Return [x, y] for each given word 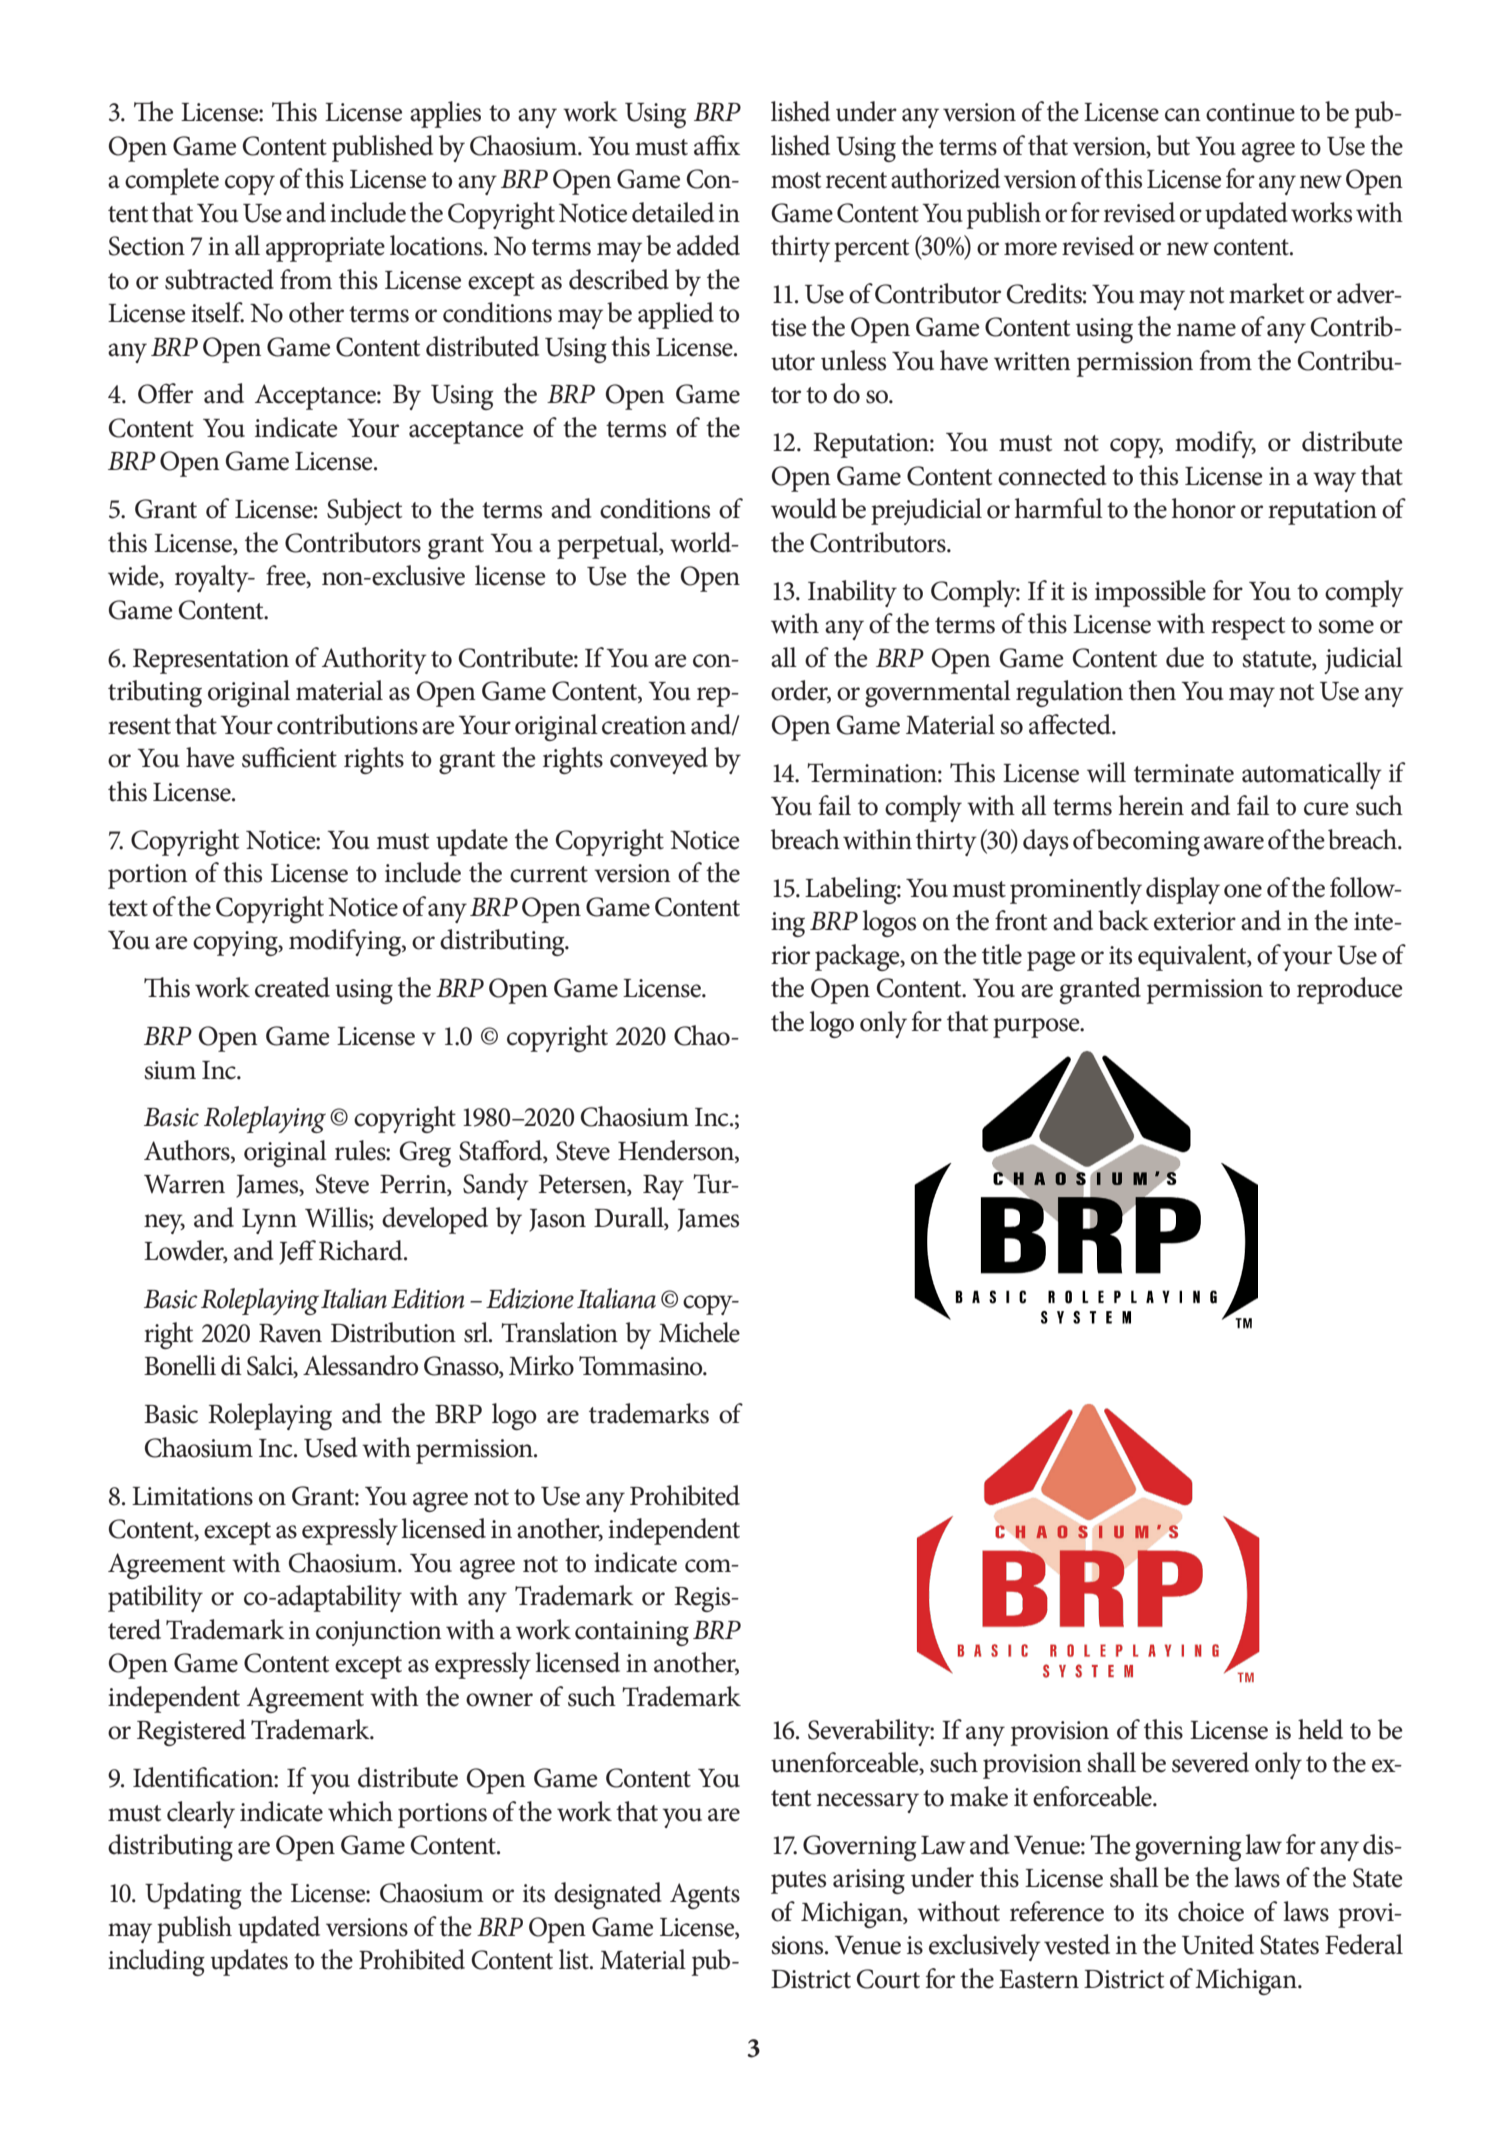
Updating [193, 1895]
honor [1204, 508]
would [804, 508]
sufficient [289, 757]
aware [1234, 843]
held [1320, 1729]
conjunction [379, 1633]
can [1183, 115]
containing [632, 1633]
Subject [364, 511]
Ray [663, 1187]
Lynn [269, 1221]
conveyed [659, 760]
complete [172, 181]
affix [717, 145]
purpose [1037, 1028]
